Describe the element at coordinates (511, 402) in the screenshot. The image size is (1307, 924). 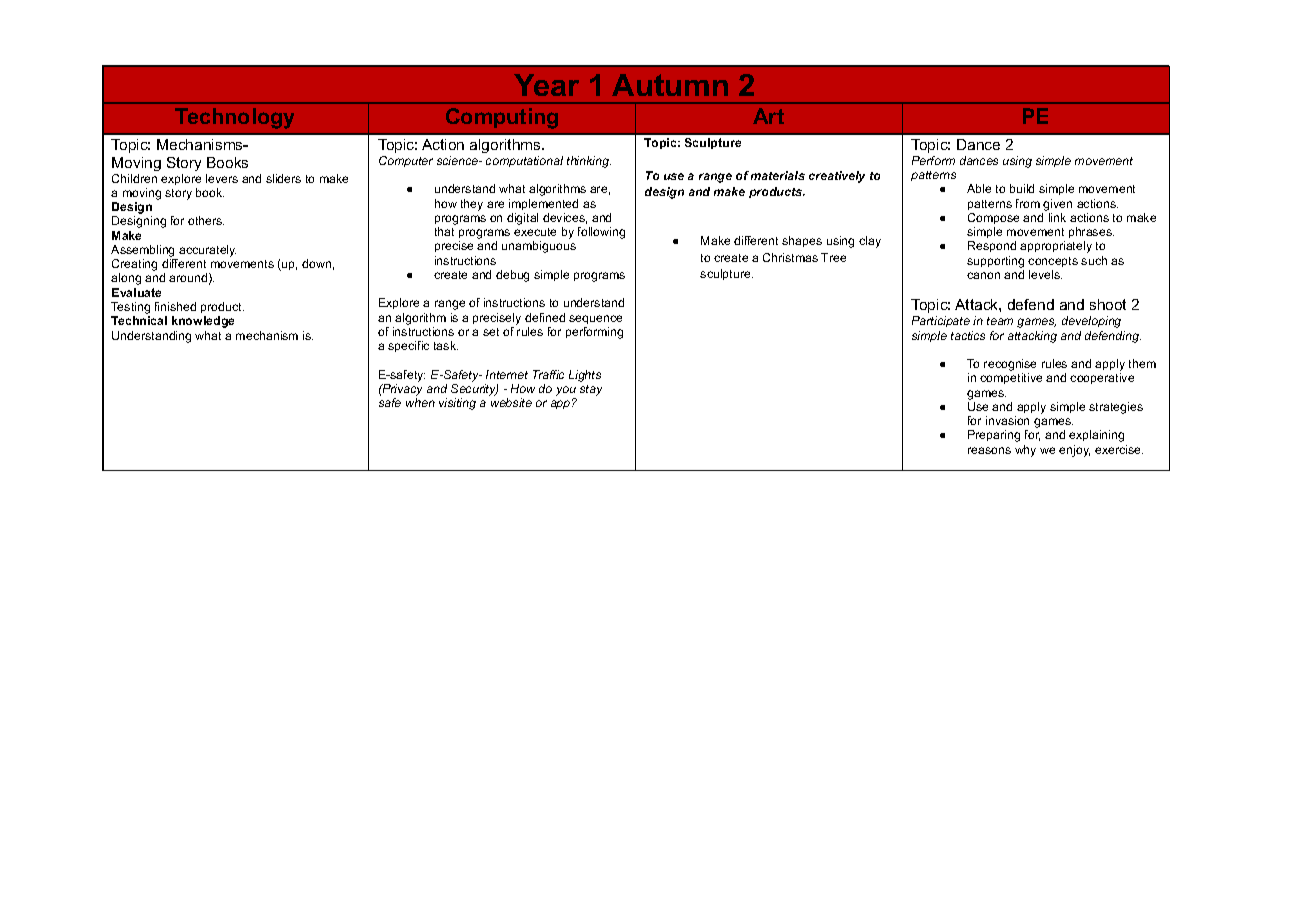
I see `website` at that location.
